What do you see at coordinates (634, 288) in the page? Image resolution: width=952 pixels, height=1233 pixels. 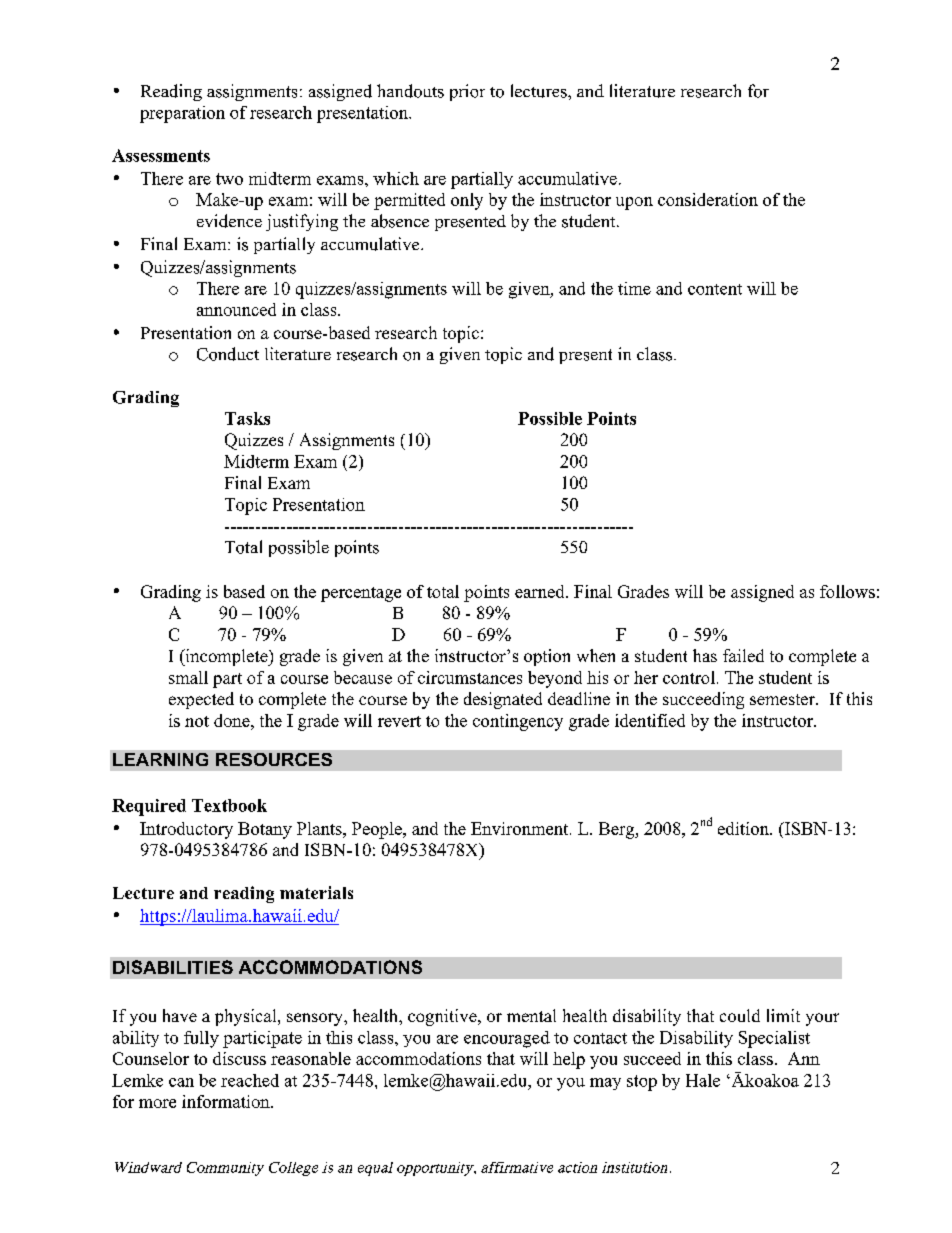 I see `time` at bounding box center [634, 288].
